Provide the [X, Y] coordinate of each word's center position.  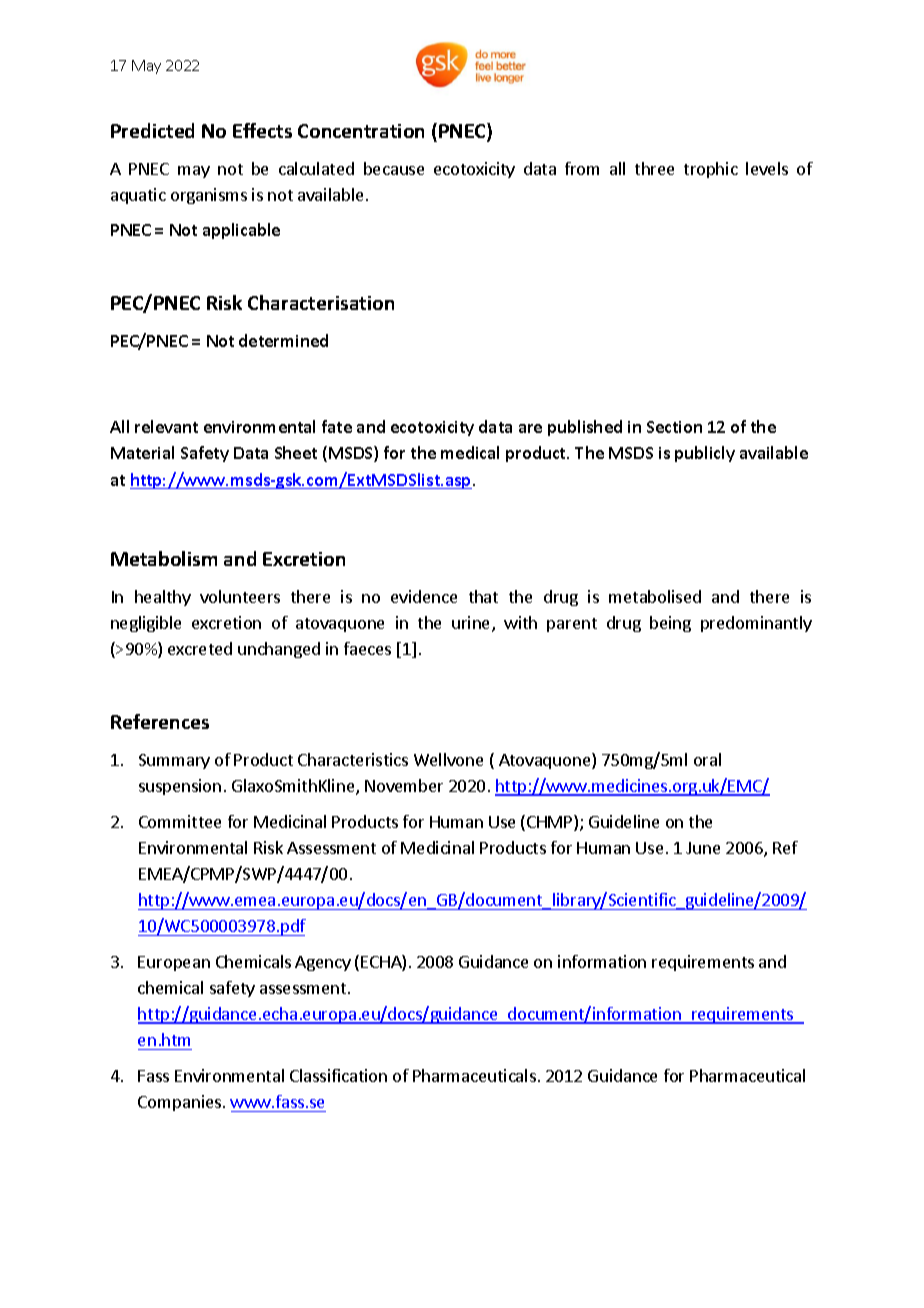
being [670, 624]
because [394, 168]
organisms [209, 196]
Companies [181, 1103]
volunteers [240, 596]
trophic [711, 170]
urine [472, 624]
